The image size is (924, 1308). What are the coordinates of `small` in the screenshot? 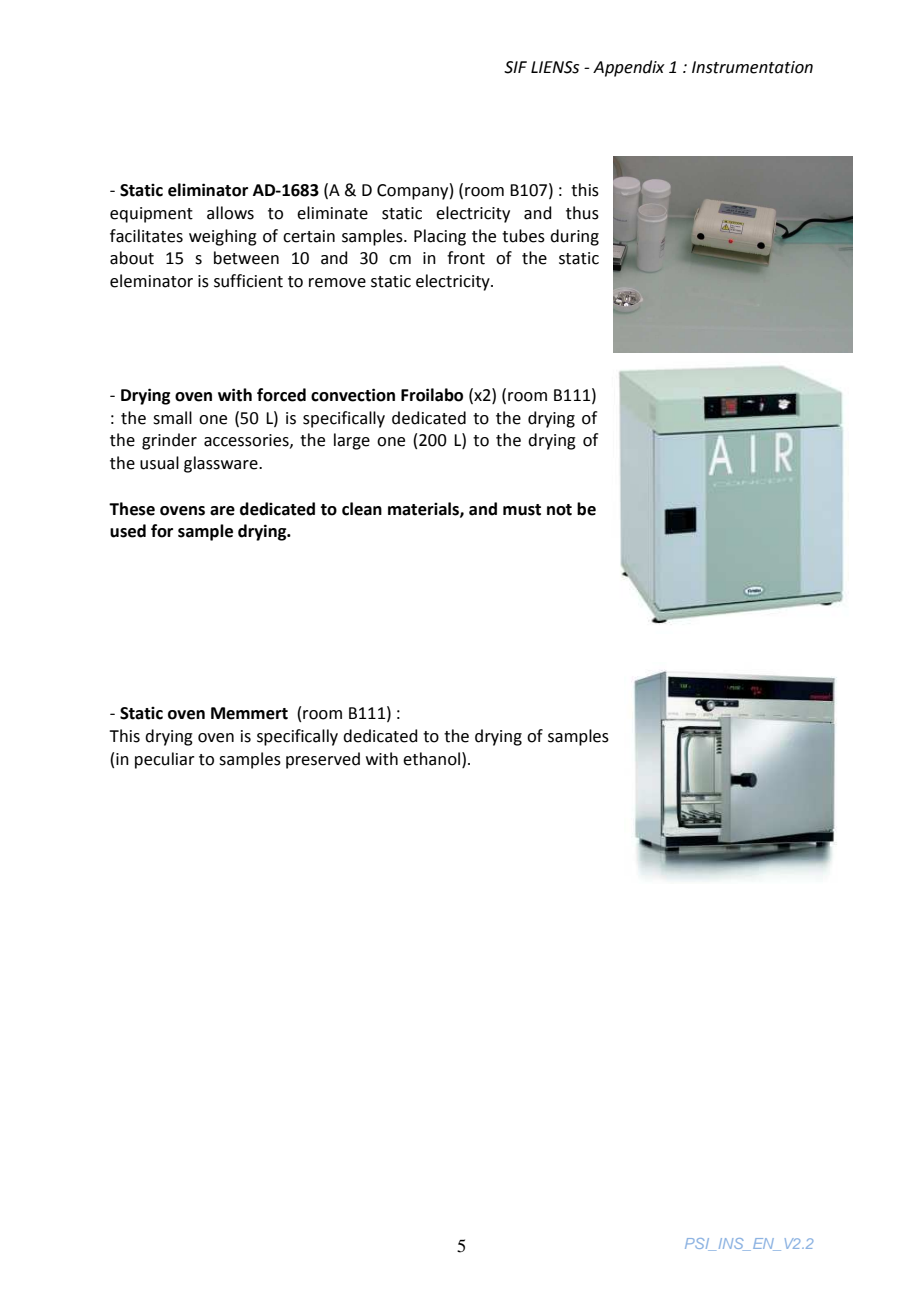 It's located at (172, 418).
